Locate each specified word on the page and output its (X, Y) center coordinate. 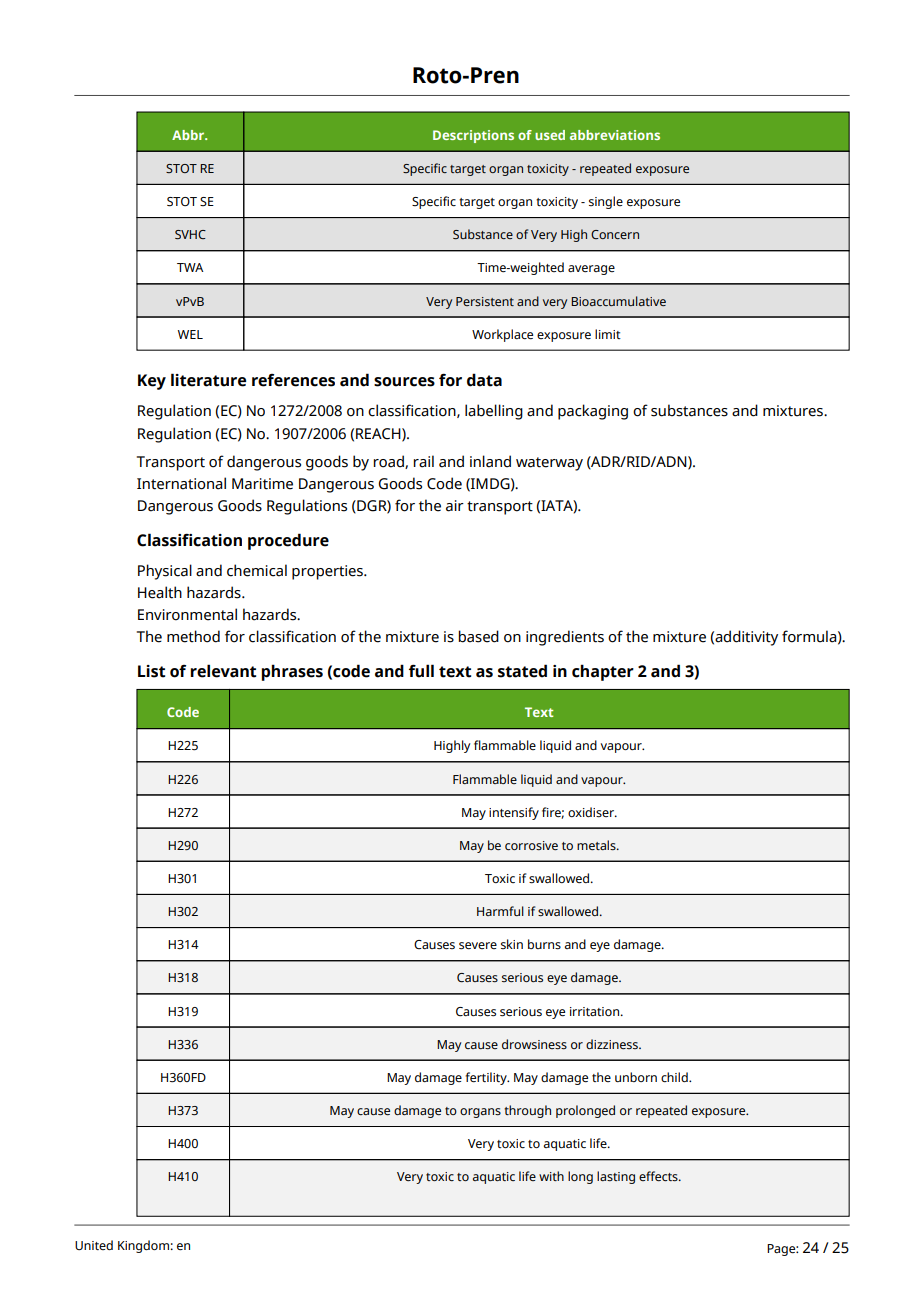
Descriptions (473, 136)
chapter (603, 672)
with (551, 1176)
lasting (616, 1177)
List (151, 671)
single (606, 202)
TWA (190, 267)
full (421, 671)
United (94, 1245)
